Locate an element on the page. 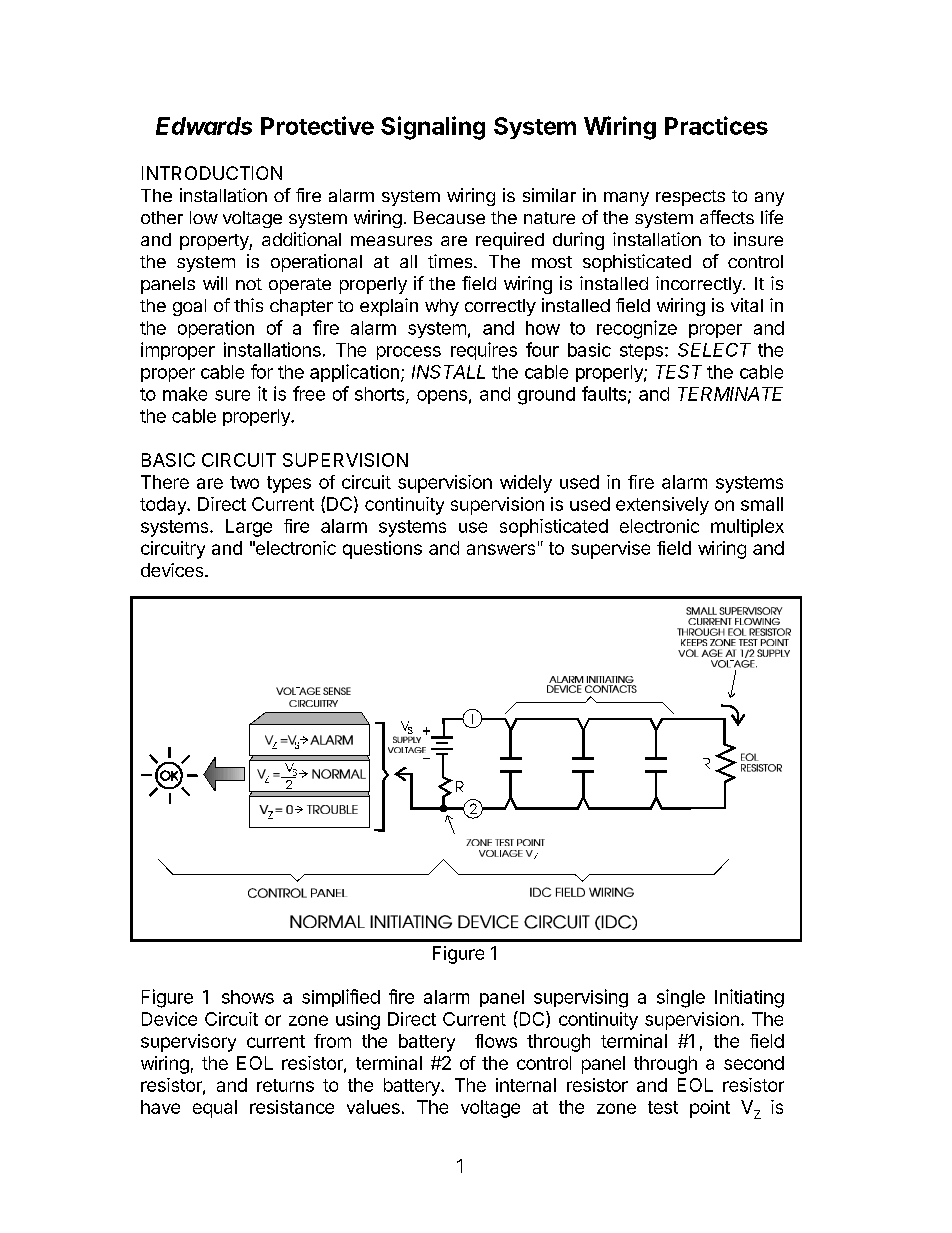 This document has width=952, height=1233. single is located at coordinates (681, 998).
